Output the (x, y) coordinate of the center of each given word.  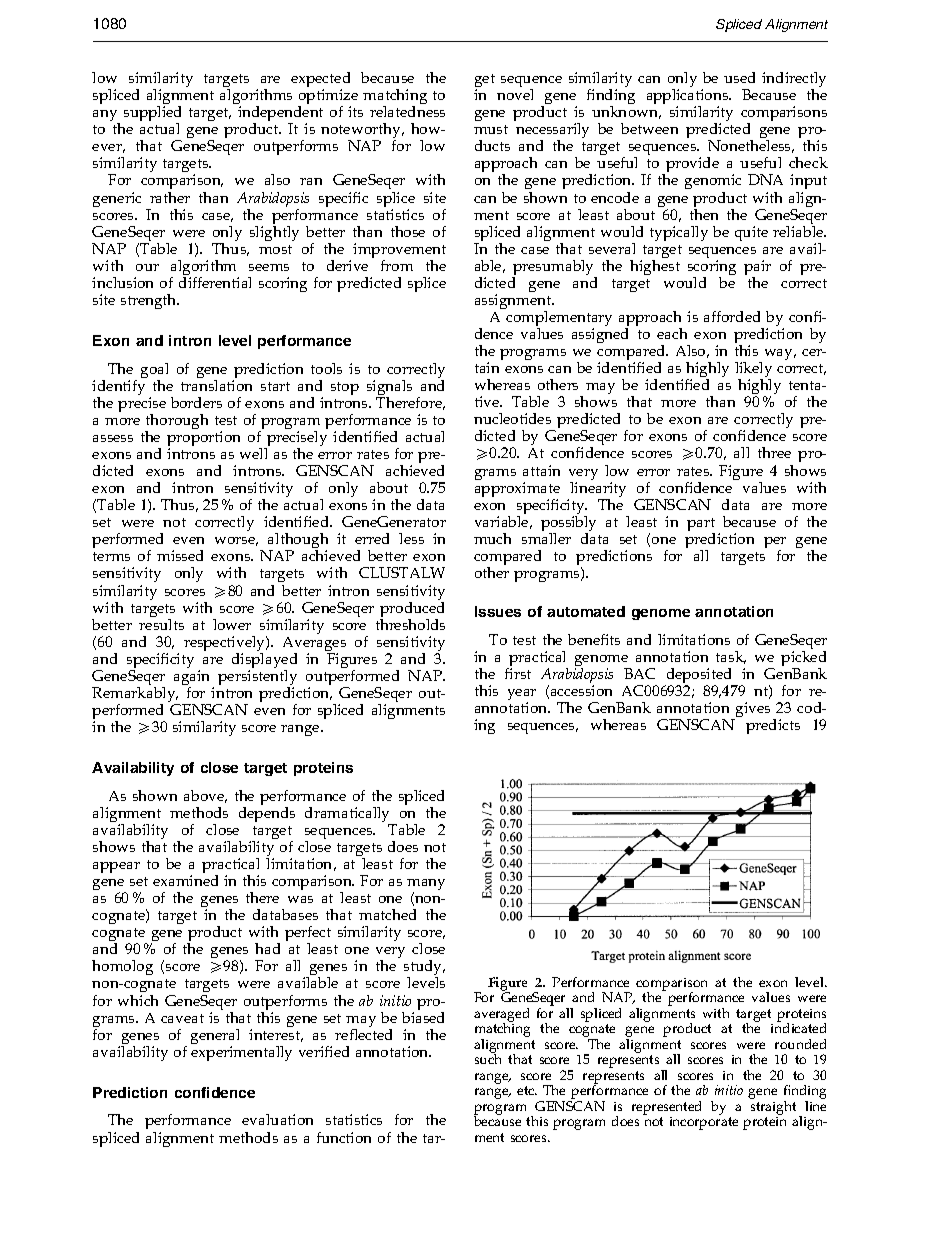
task (731, 657)
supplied (152, 115)
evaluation (277, 1119)
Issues (498, 611)
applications (689, 98)
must (491, 129)
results (161, 623)
